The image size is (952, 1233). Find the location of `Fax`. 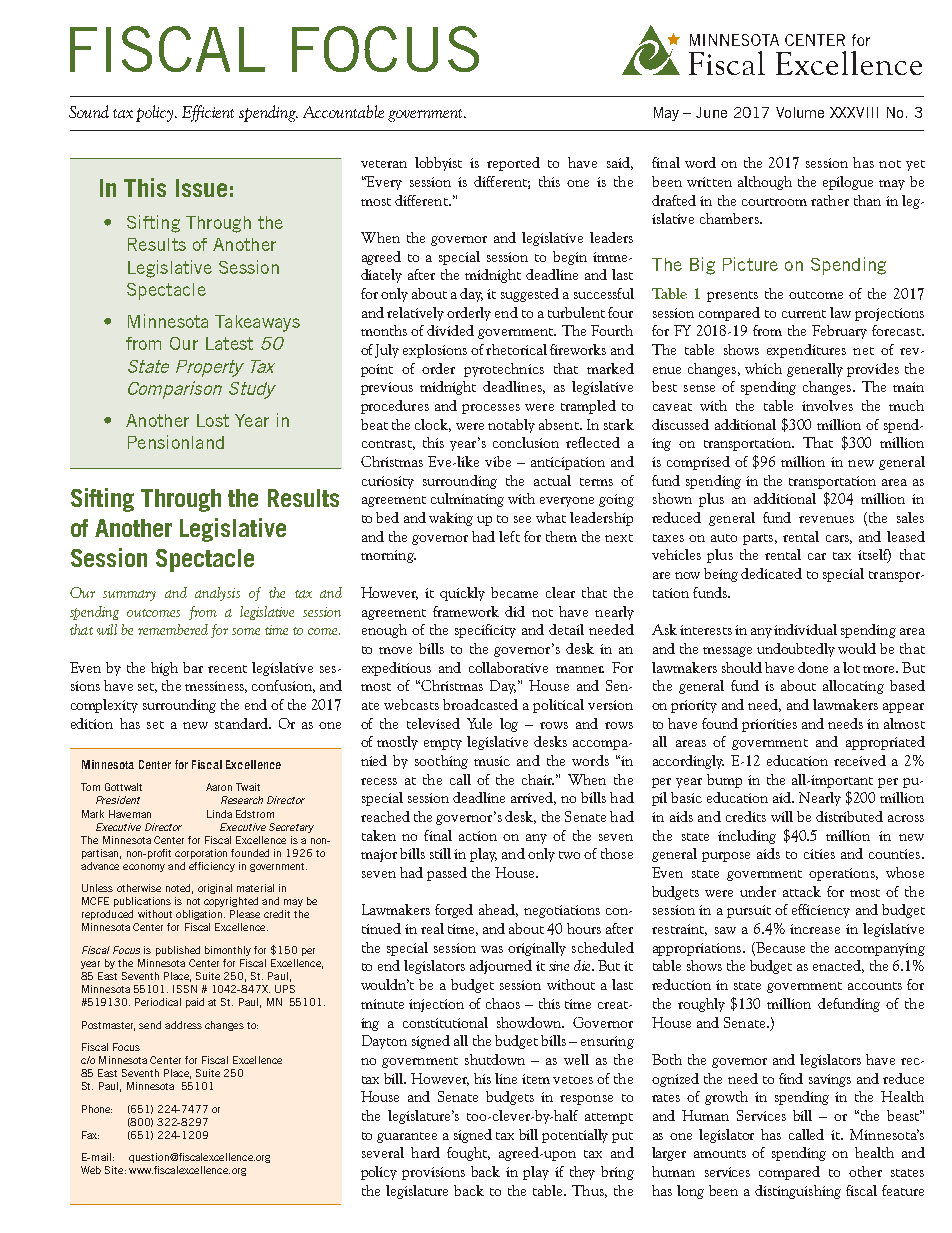

Fax is located at coordinates (90, 1135).
